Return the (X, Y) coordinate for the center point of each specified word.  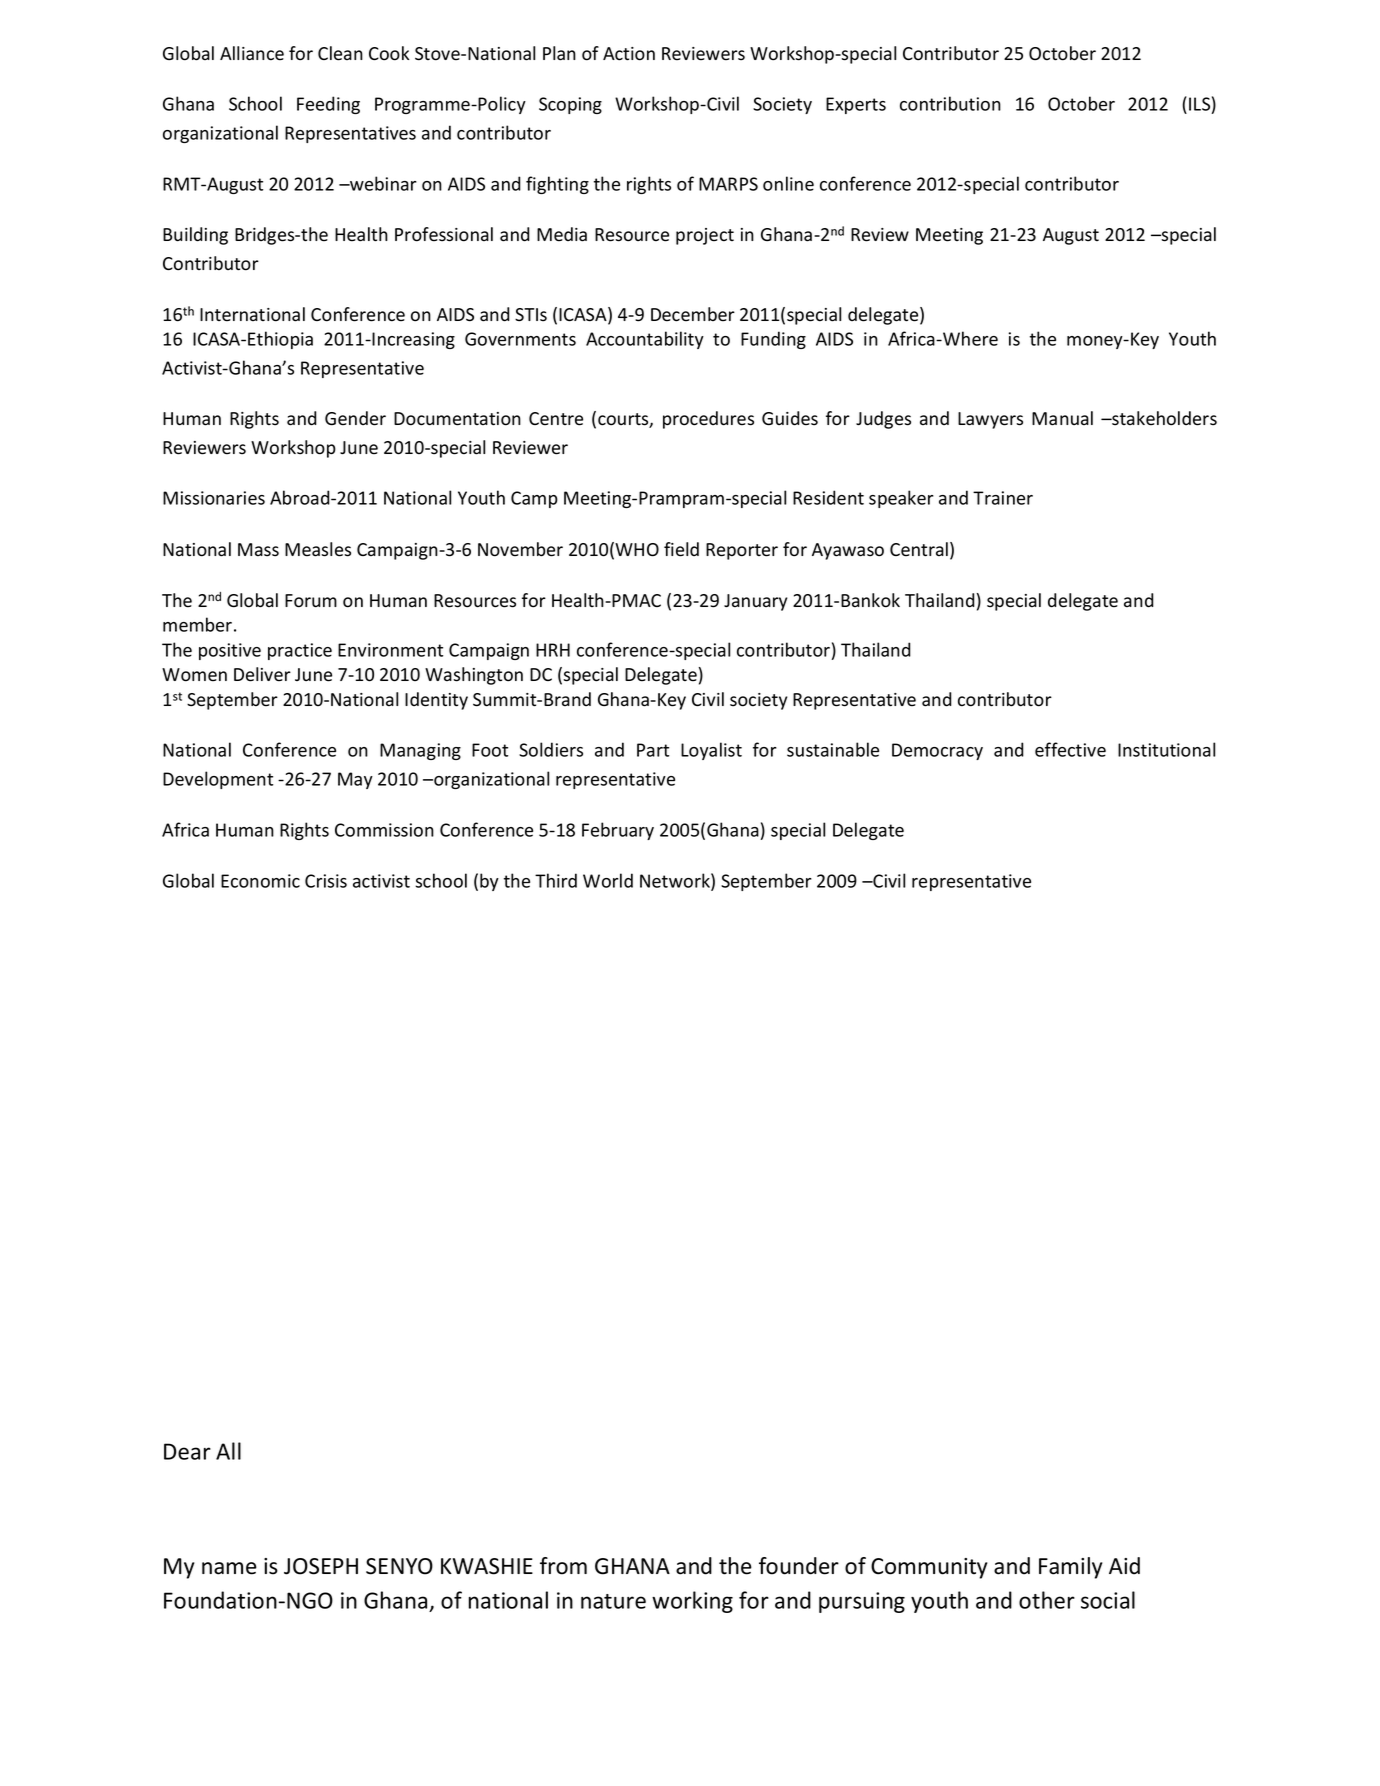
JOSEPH (321, 1566)
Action (629, 54)
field (681, 549)
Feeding (328, 105)
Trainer (1003, 498)
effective (1070, 749)
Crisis (326, 881)
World (608, 880)
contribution (950, 103)
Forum (311, 601)
